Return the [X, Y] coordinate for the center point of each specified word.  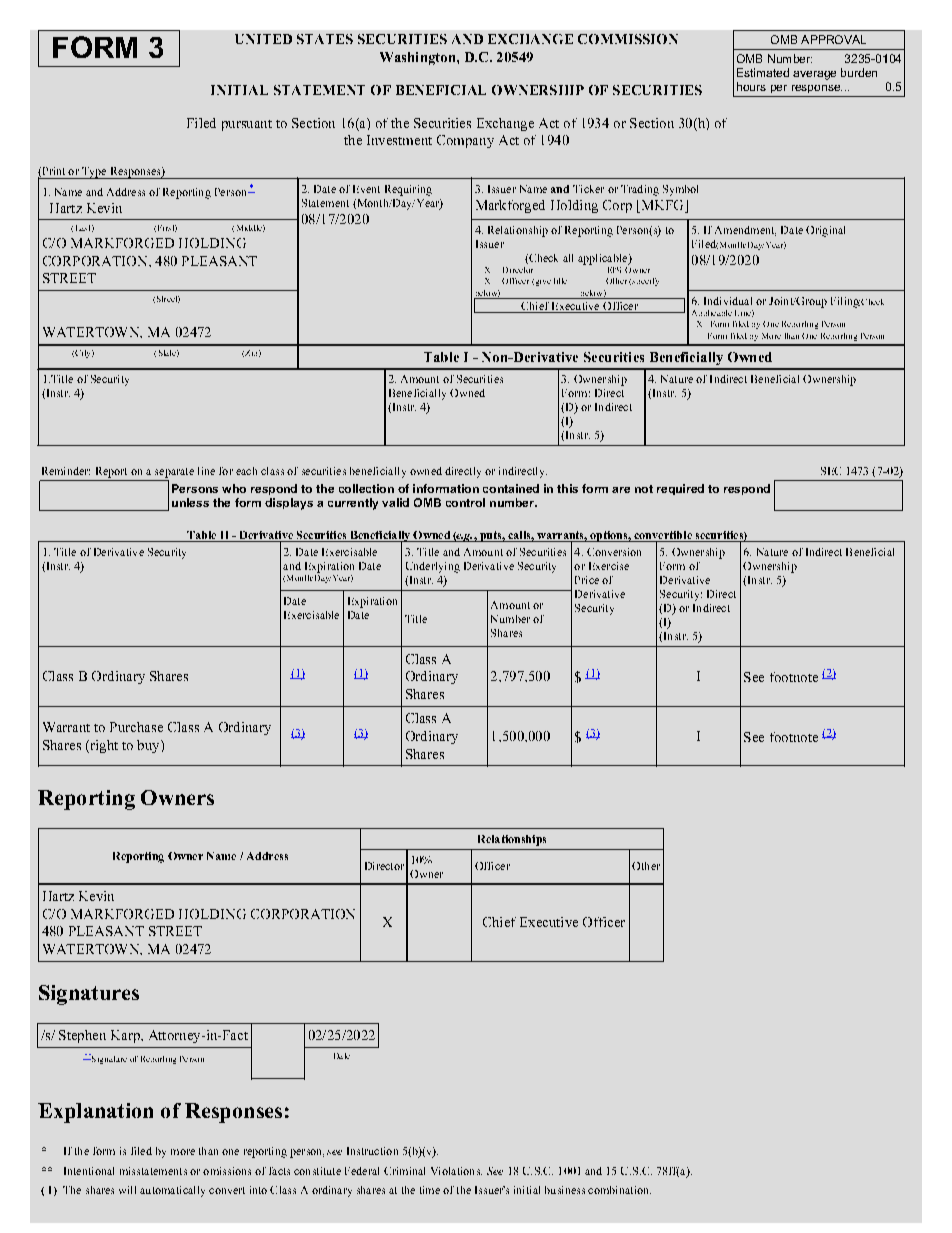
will [127, 1190]
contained [511, 488]
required [680, 489]
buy [149, 746]
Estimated [763, 72]
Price [587, 580]
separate [174, 473]
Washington [419, 58]
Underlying [433, 567]
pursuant [247, 125]
